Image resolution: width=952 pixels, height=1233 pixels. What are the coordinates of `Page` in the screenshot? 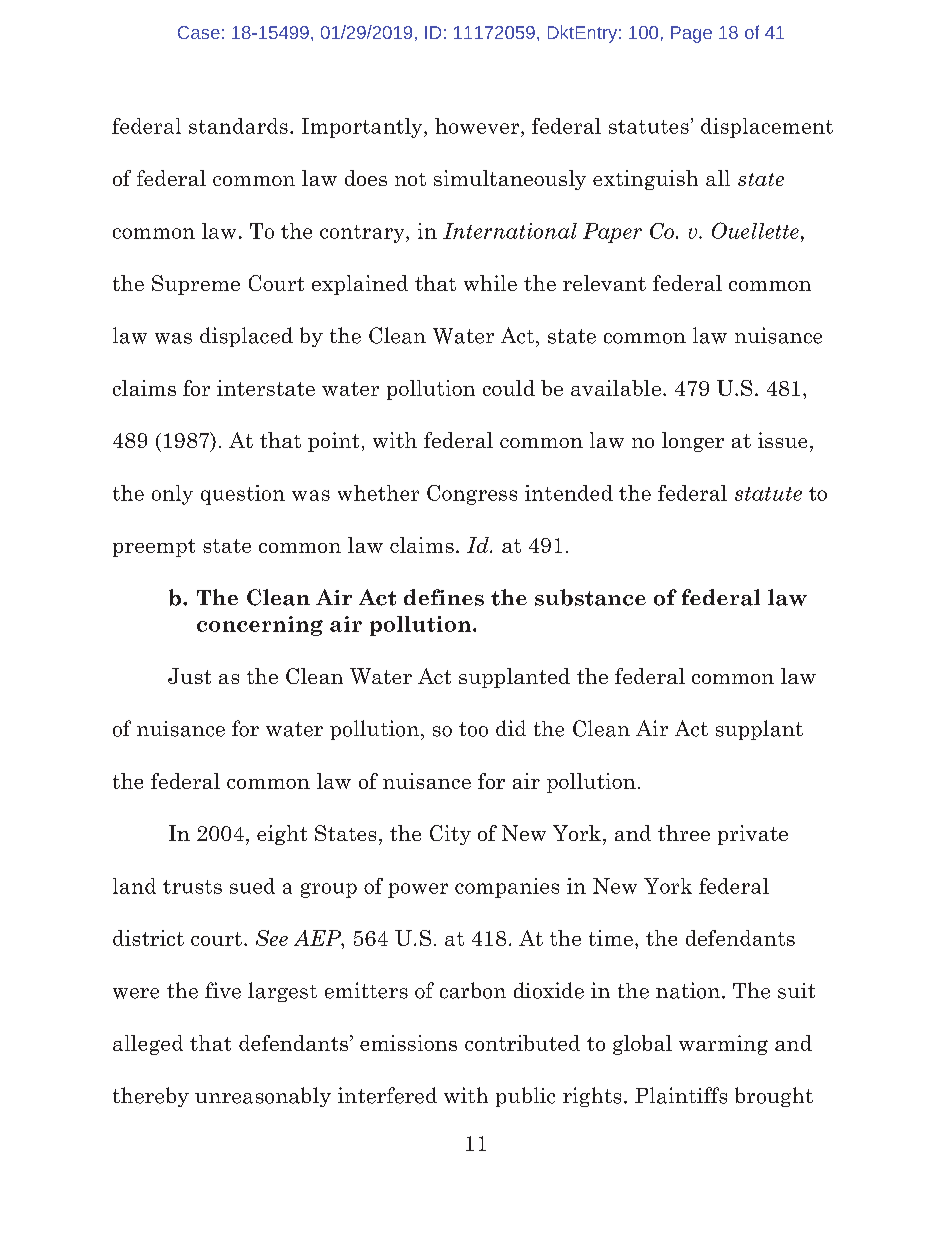 It's located at (691, 34).
